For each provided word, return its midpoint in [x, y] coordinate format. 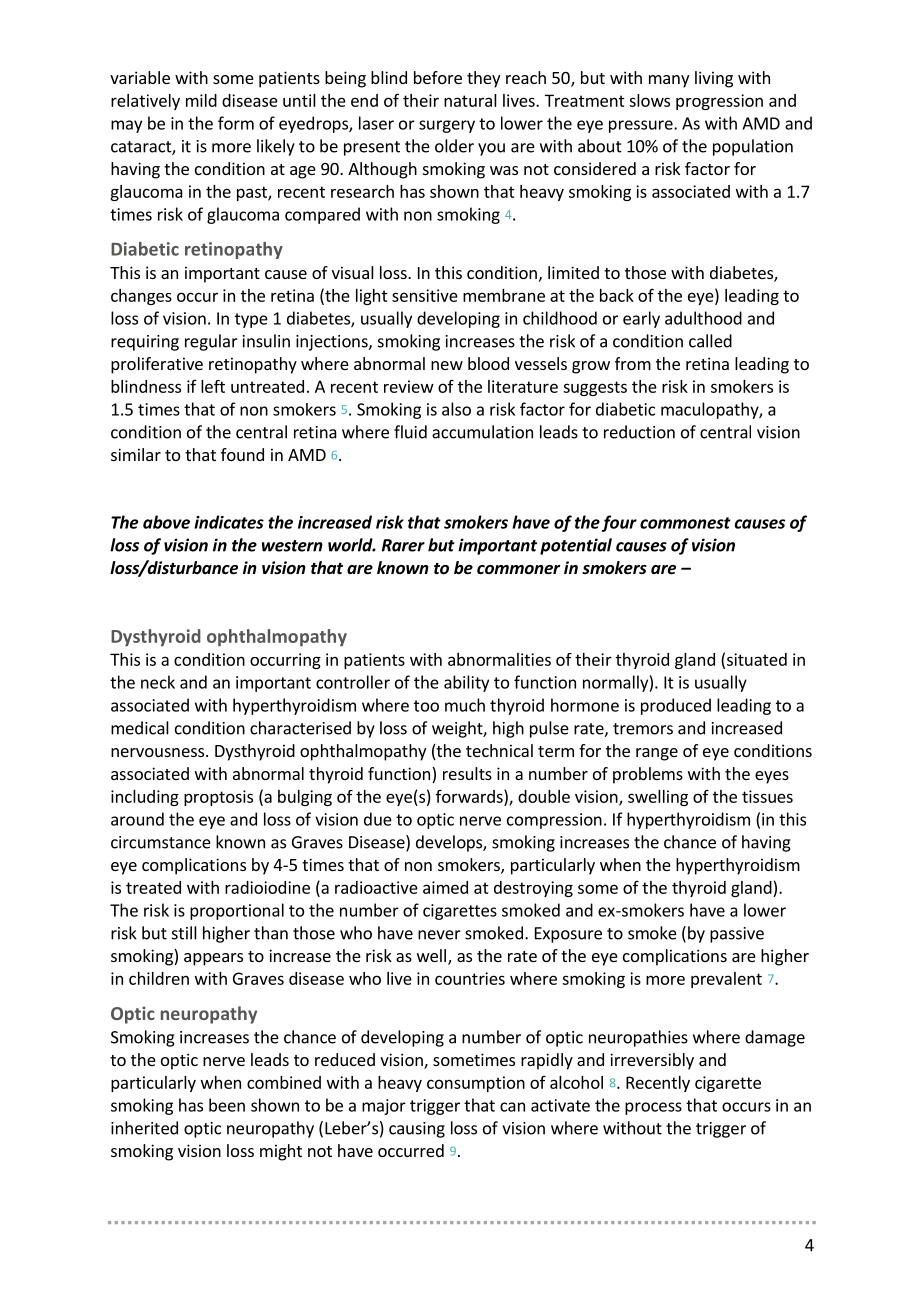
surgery [447, 126]
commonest [685, 523]
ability [466, 683]
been [227, 1105]
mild [201, 100]
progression [719, 102]
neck [158, 682]
